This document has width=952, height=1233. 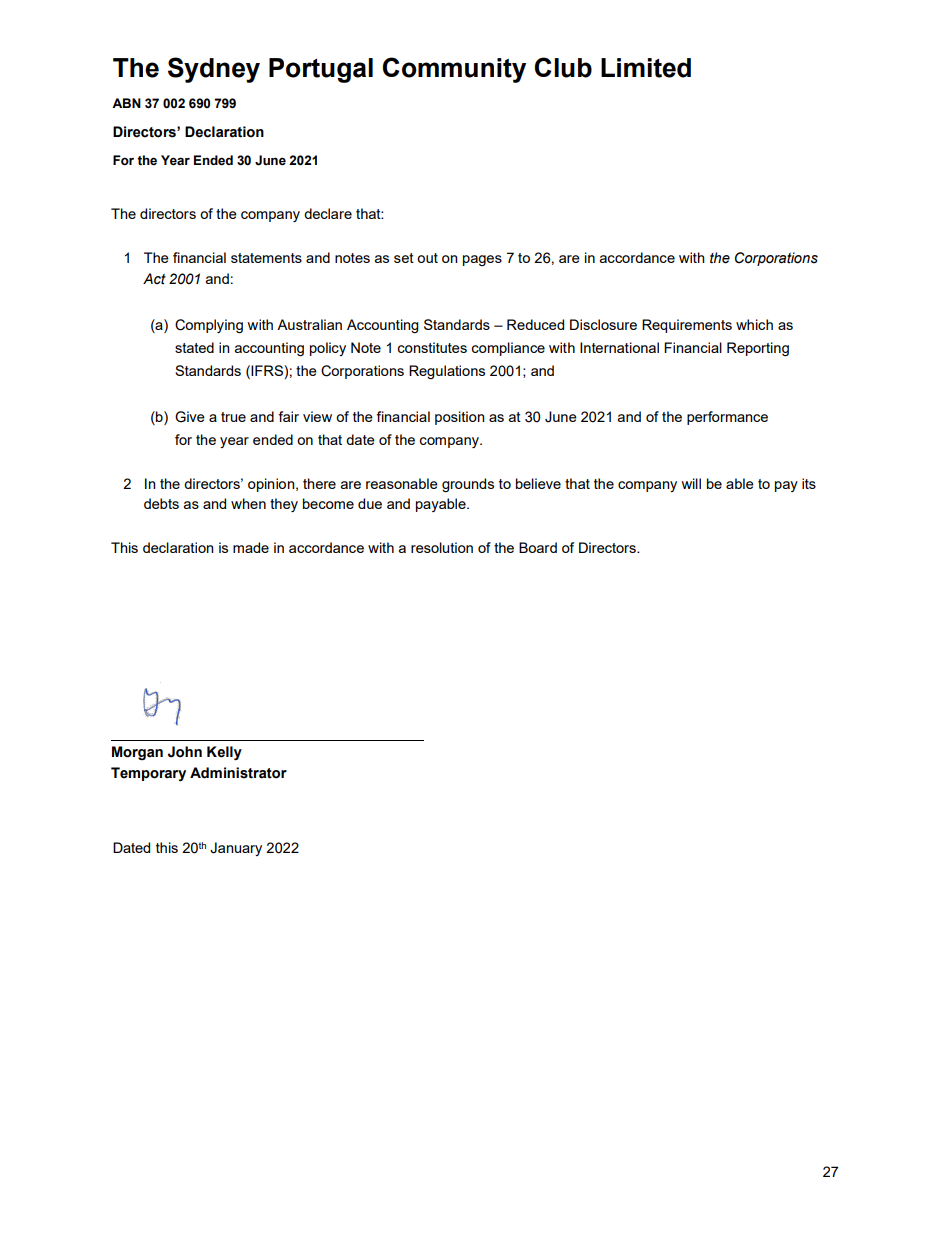 What do you see at coordinates (224, 753) in the document?
I see `Kelly` at bounding box center [224, 753].
